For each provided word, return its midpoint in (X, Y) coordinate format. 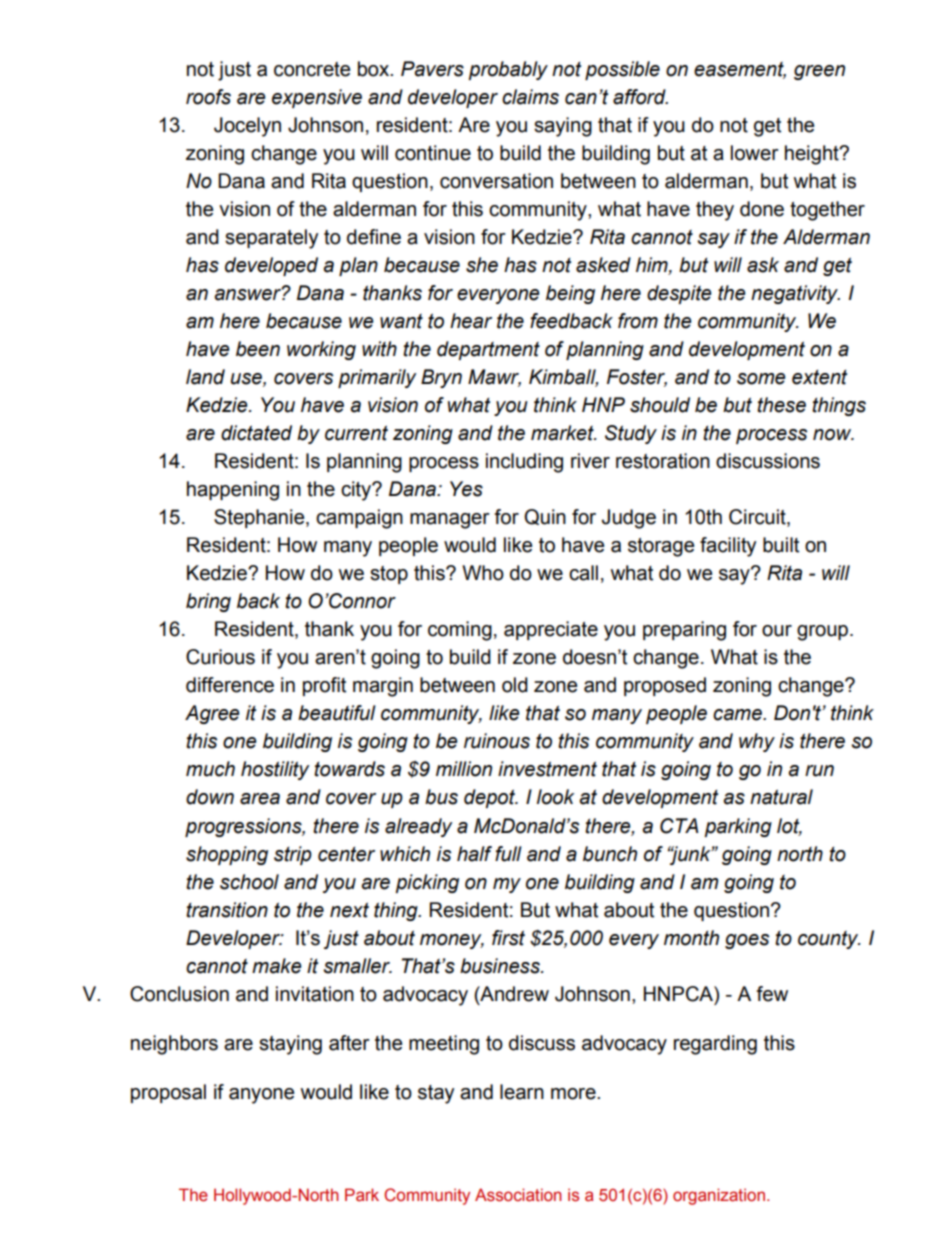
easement (740, 70)
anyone (261, 1096)
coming (460, 631)
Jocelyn (247, 127)
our (777, 631)
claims (530, 97)
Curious (220, 657)
